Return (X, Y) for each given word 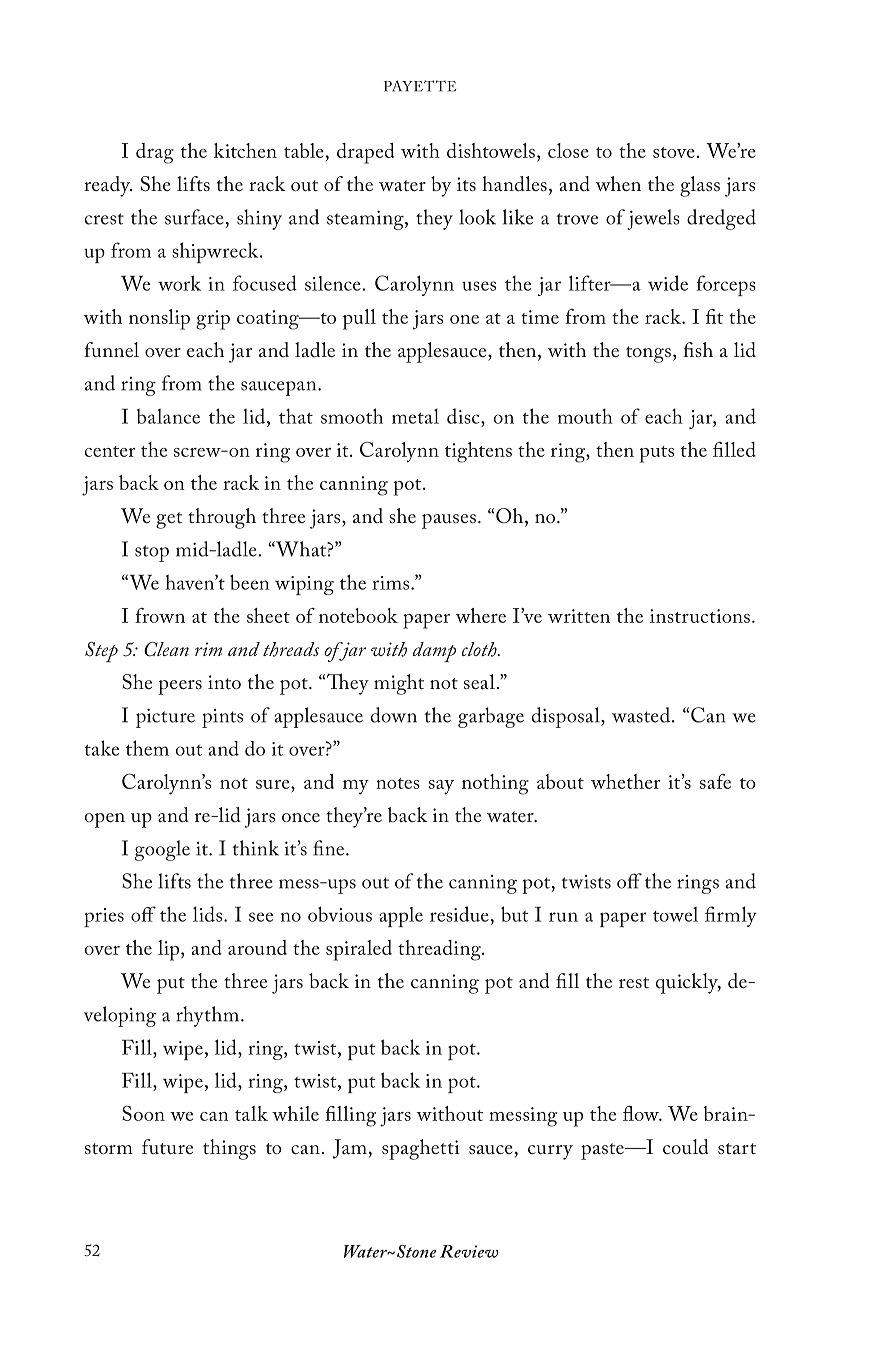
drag (155, 153)
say (441, 787)
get (169, 520)
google (162, 850)
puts (657, 454)
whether (626, 781)
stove (675, 152)
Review (469, 1251)
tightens (478, 452)
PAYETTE (420, 86)
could (686, 1146)
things (229, 1149)
